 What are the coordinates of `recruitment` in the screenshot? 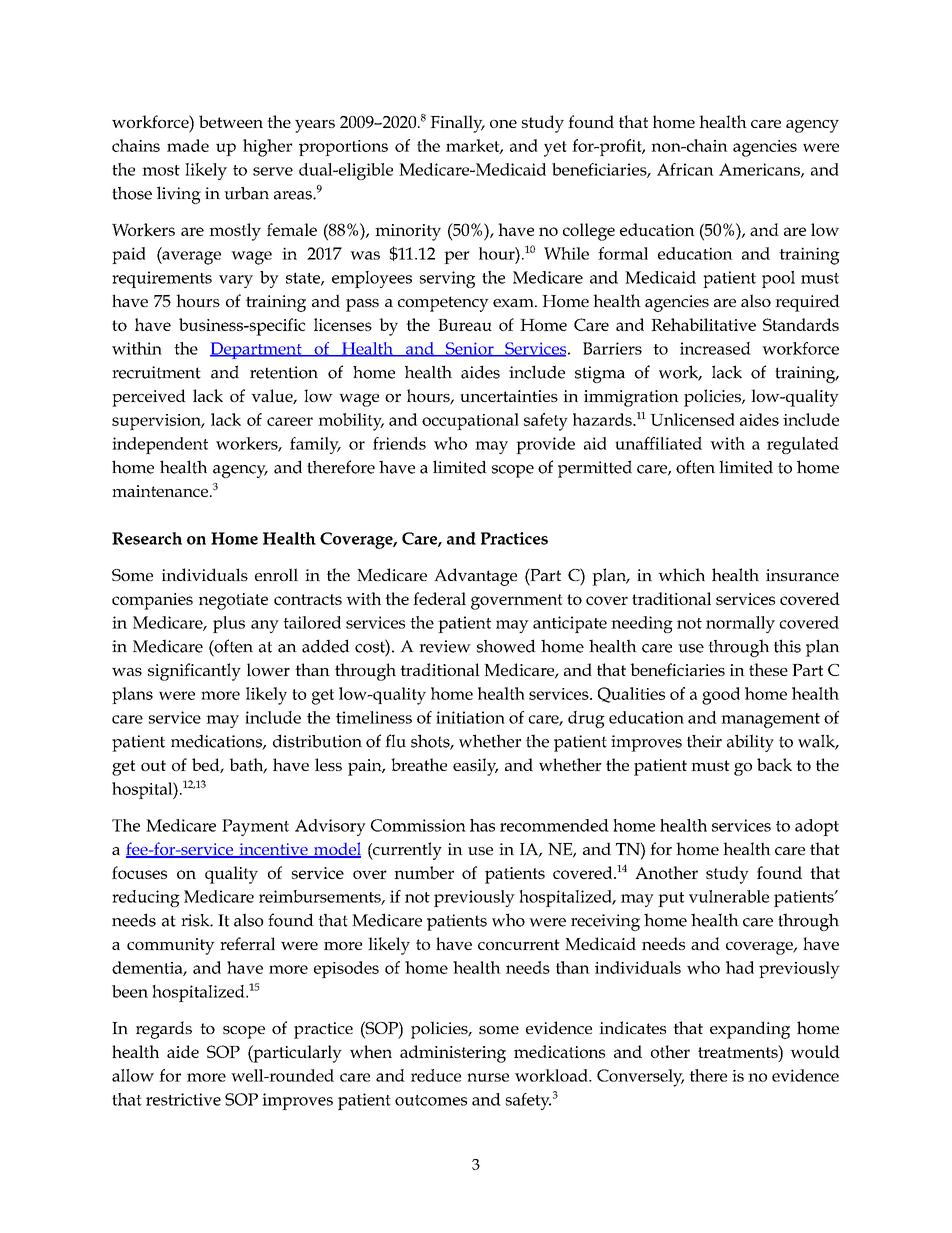 It's located at (156, 372).
